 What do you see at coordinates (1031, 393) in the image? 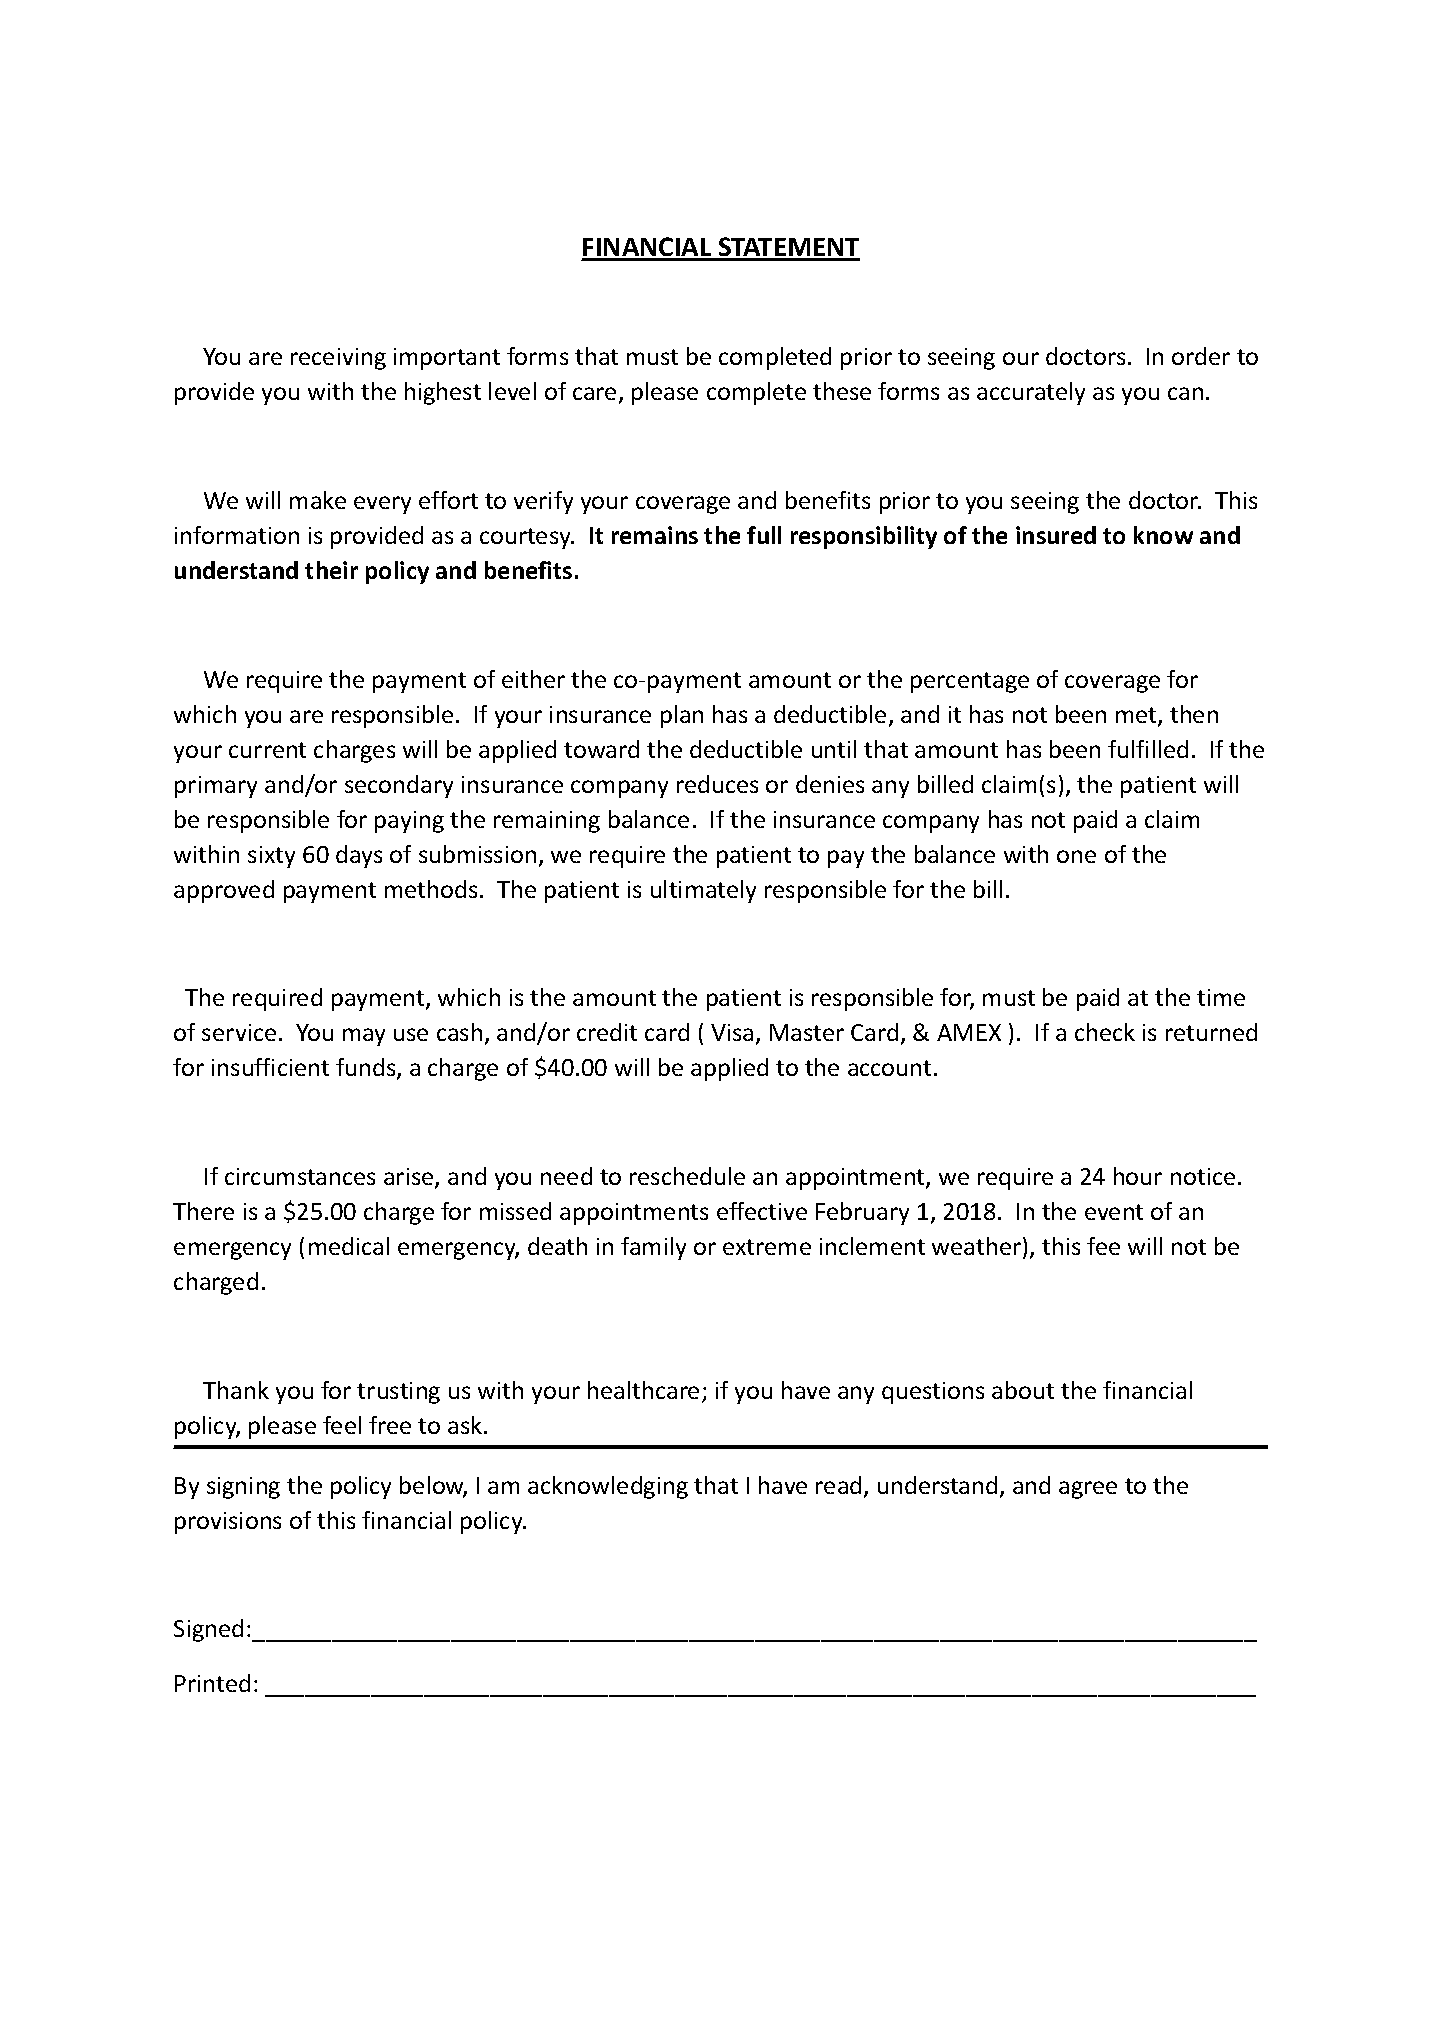
I see `accurately` at bounding box center [1031, 393].
